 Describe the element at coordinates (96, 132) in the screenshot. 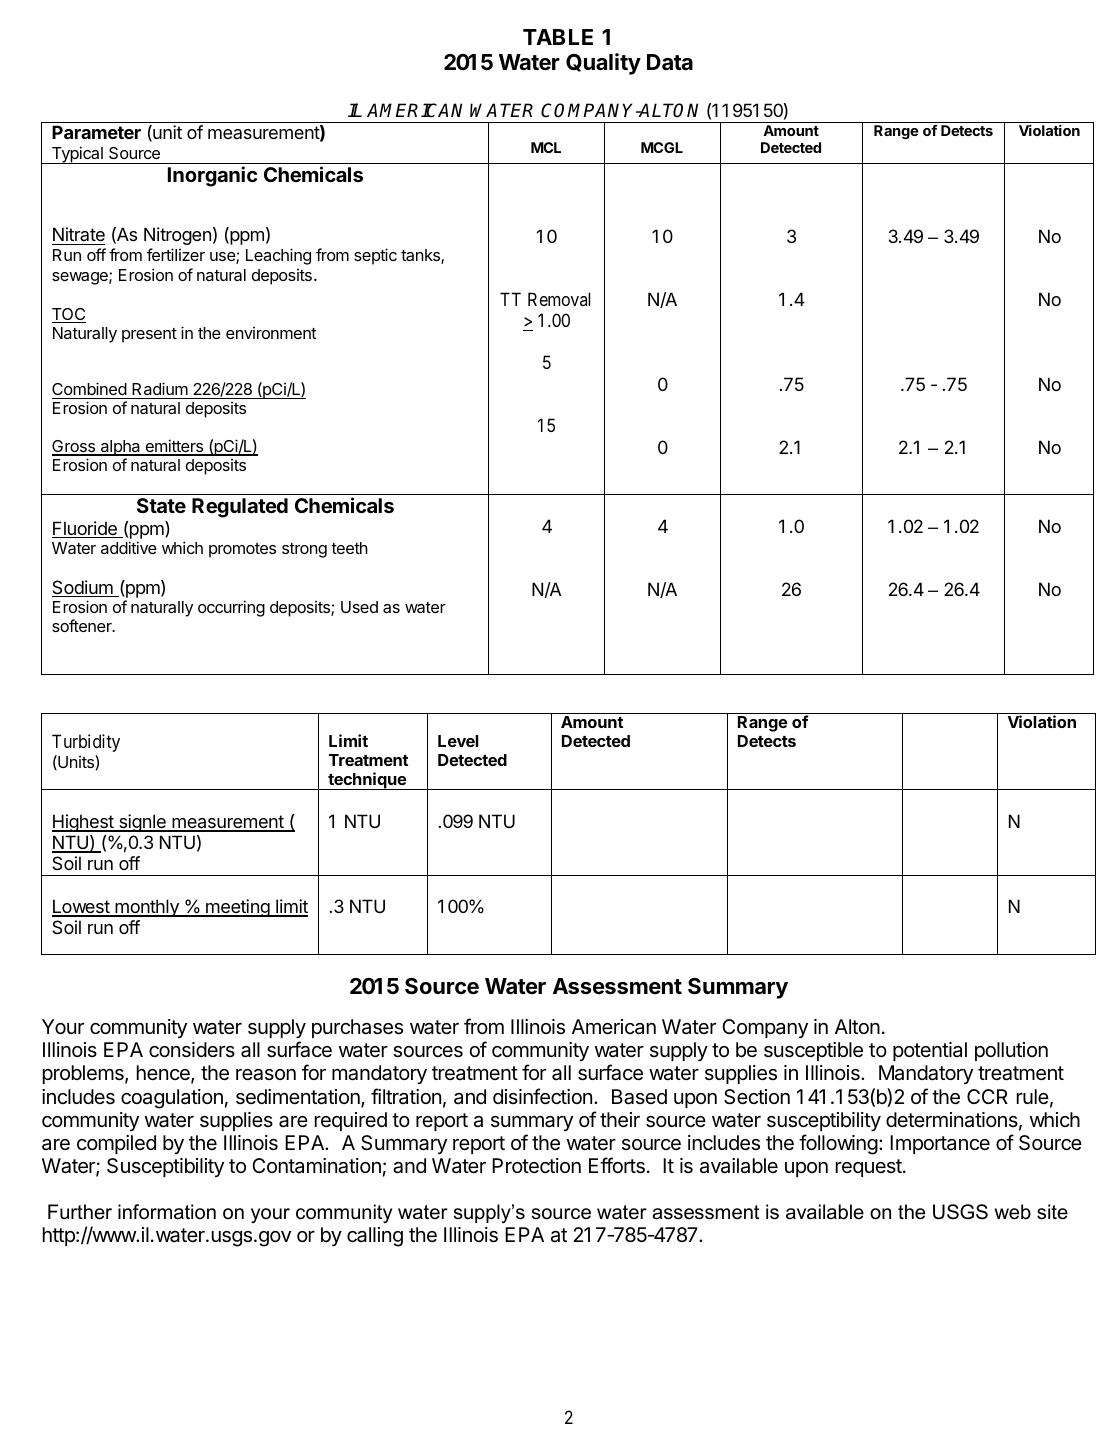

I see `Parameter` at that location.
